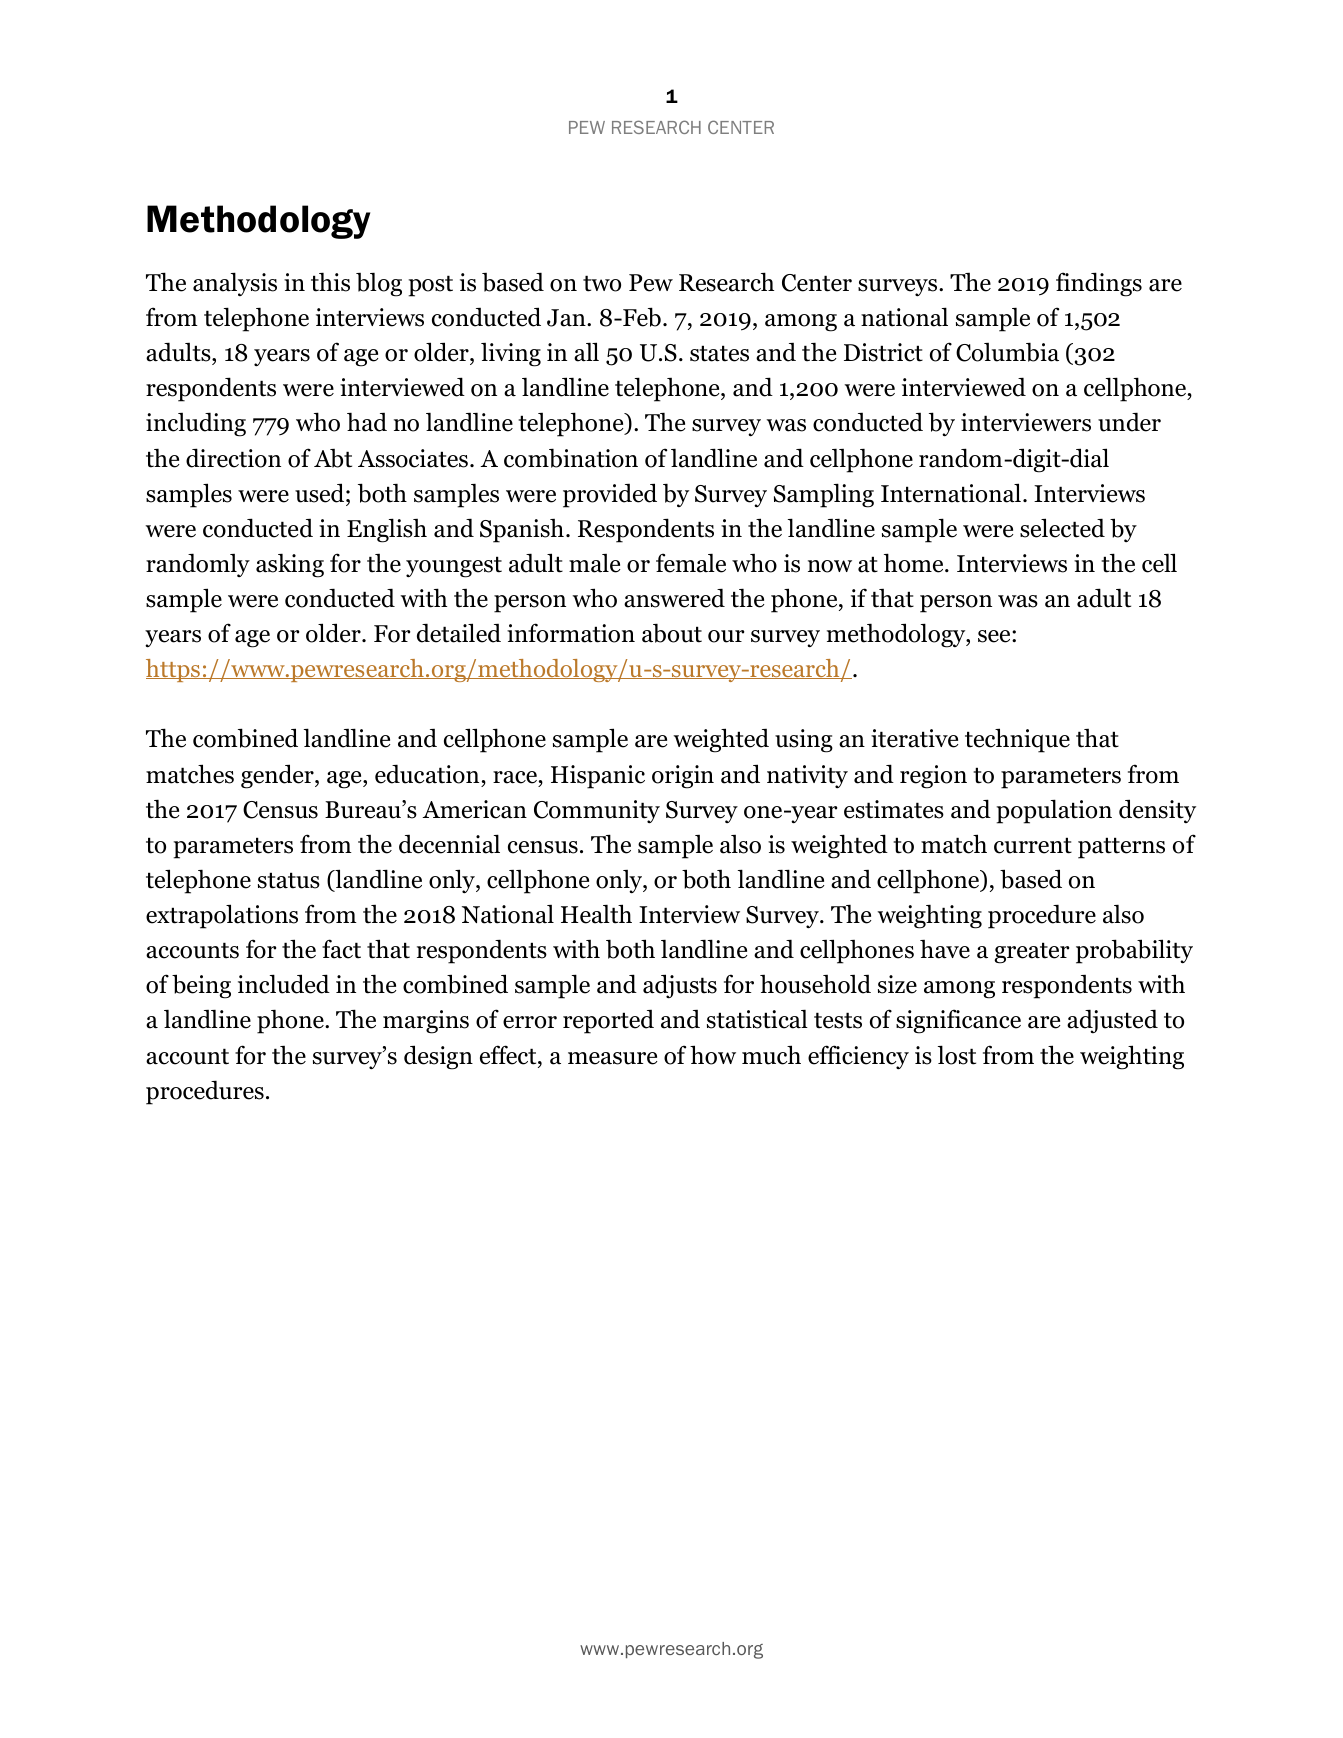 The image size is (1343, 1738). I want to click on this, so click(330, 282).
